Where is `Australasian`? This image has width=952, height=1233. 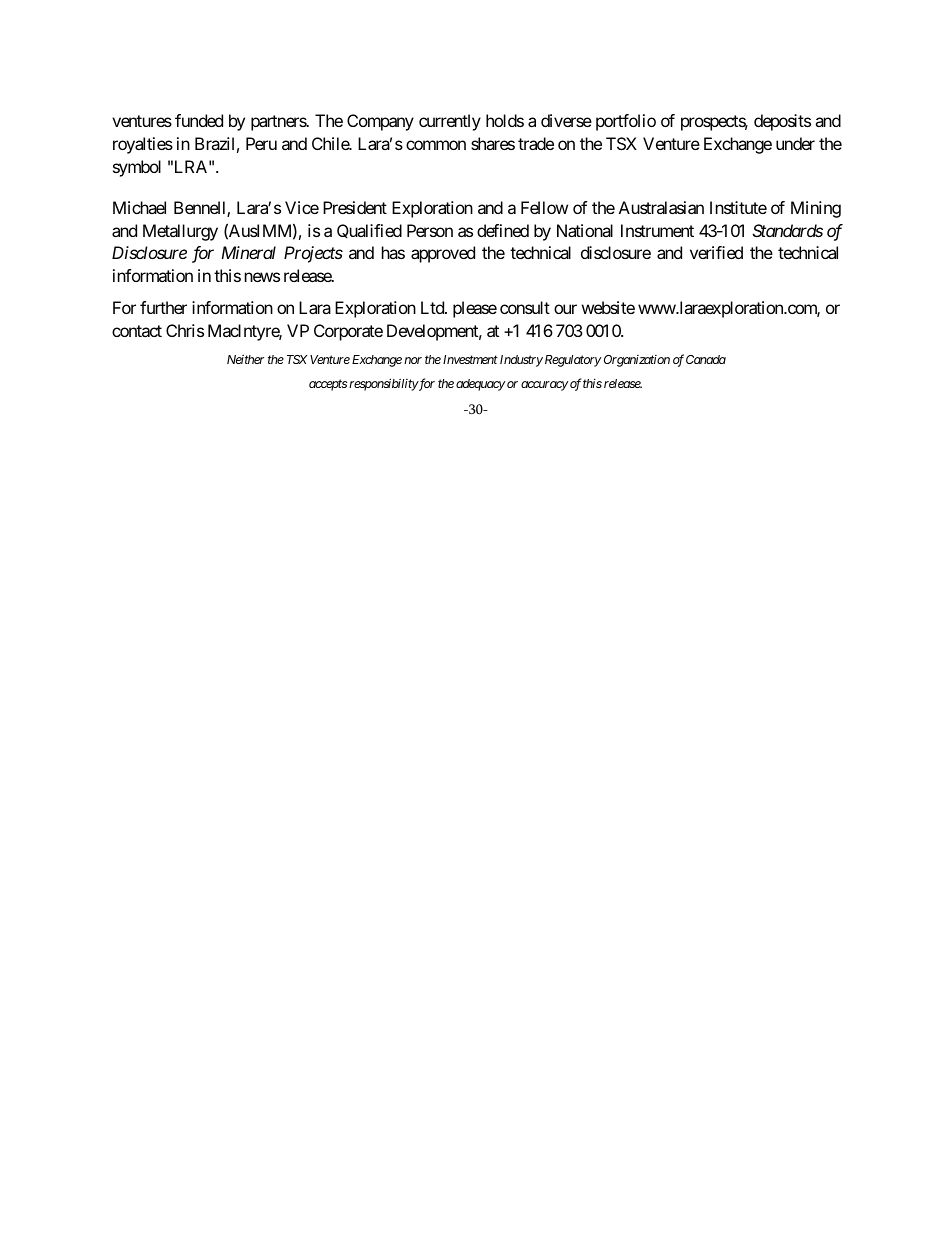
Australasian is located at coordinates (661, 207).
